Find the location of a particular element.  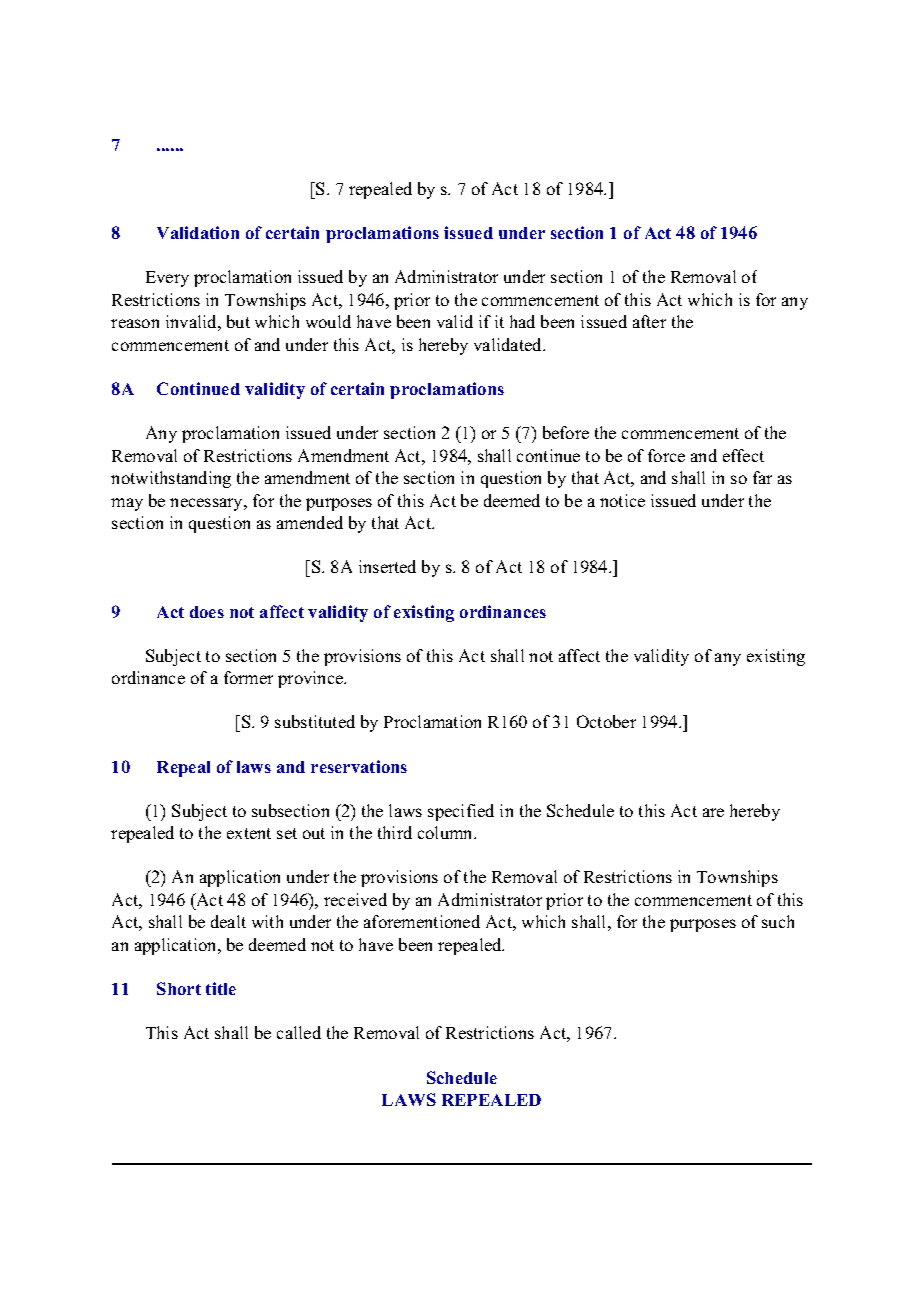

province is located at coordinates (312, 679).
